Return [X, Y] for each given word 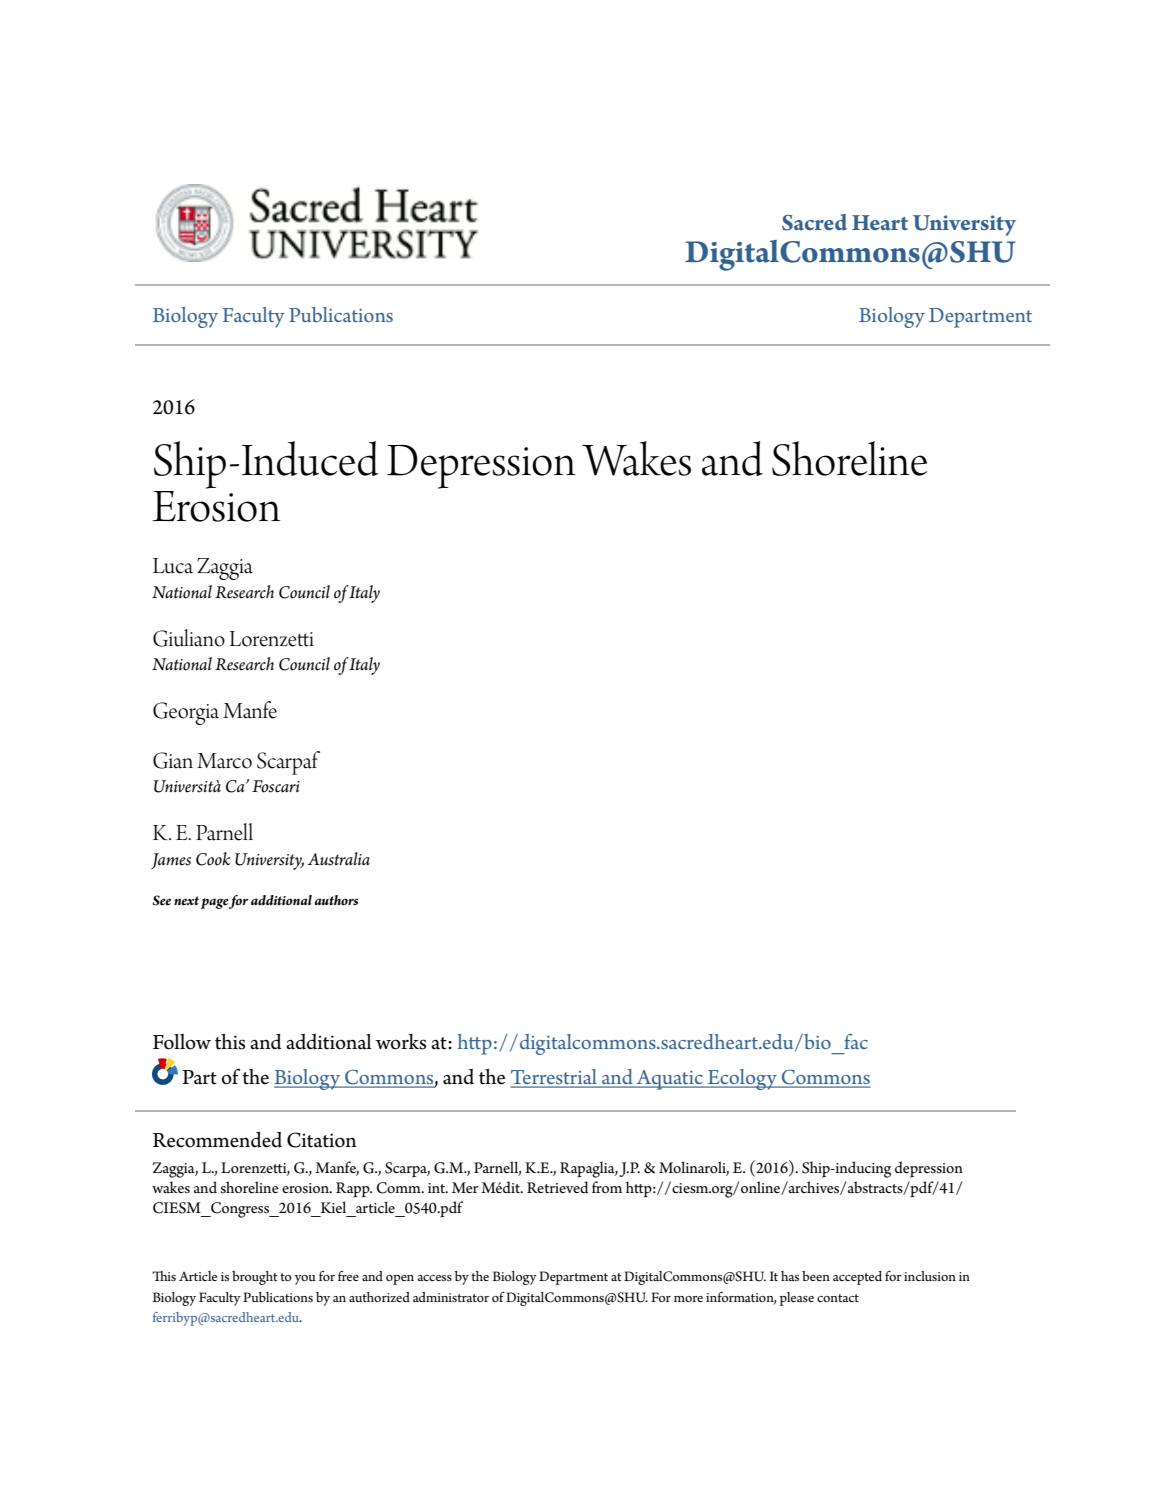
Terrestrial [554, 1078]
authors [336, 900]
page [215, 903]
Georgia [186, 713]
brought [255, 1278]
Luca [173, 566]
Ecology [742, 1079]
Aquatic [669, 1080]
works [401, 1042]
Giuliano [189, 638]
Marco [224, 761]
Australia [338, 859]
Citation [322, 1140]
